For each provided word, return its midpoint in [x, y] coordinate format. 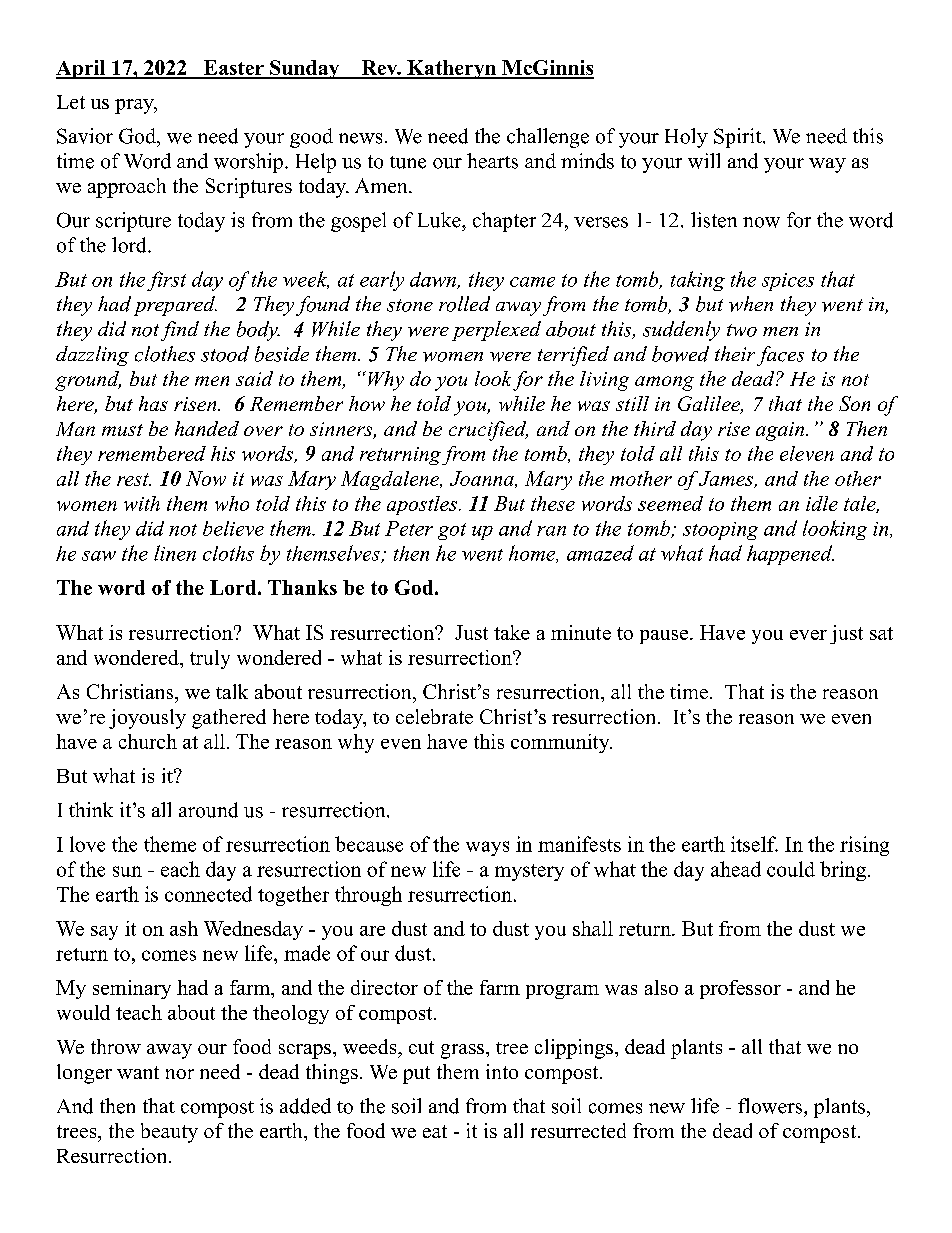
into [502, 1071]
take [512, 632]
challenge [548, 138]
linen [175, 553]
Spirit [739, 138]
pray [135, 106]
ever [808, 635]
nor [180, 1074]
